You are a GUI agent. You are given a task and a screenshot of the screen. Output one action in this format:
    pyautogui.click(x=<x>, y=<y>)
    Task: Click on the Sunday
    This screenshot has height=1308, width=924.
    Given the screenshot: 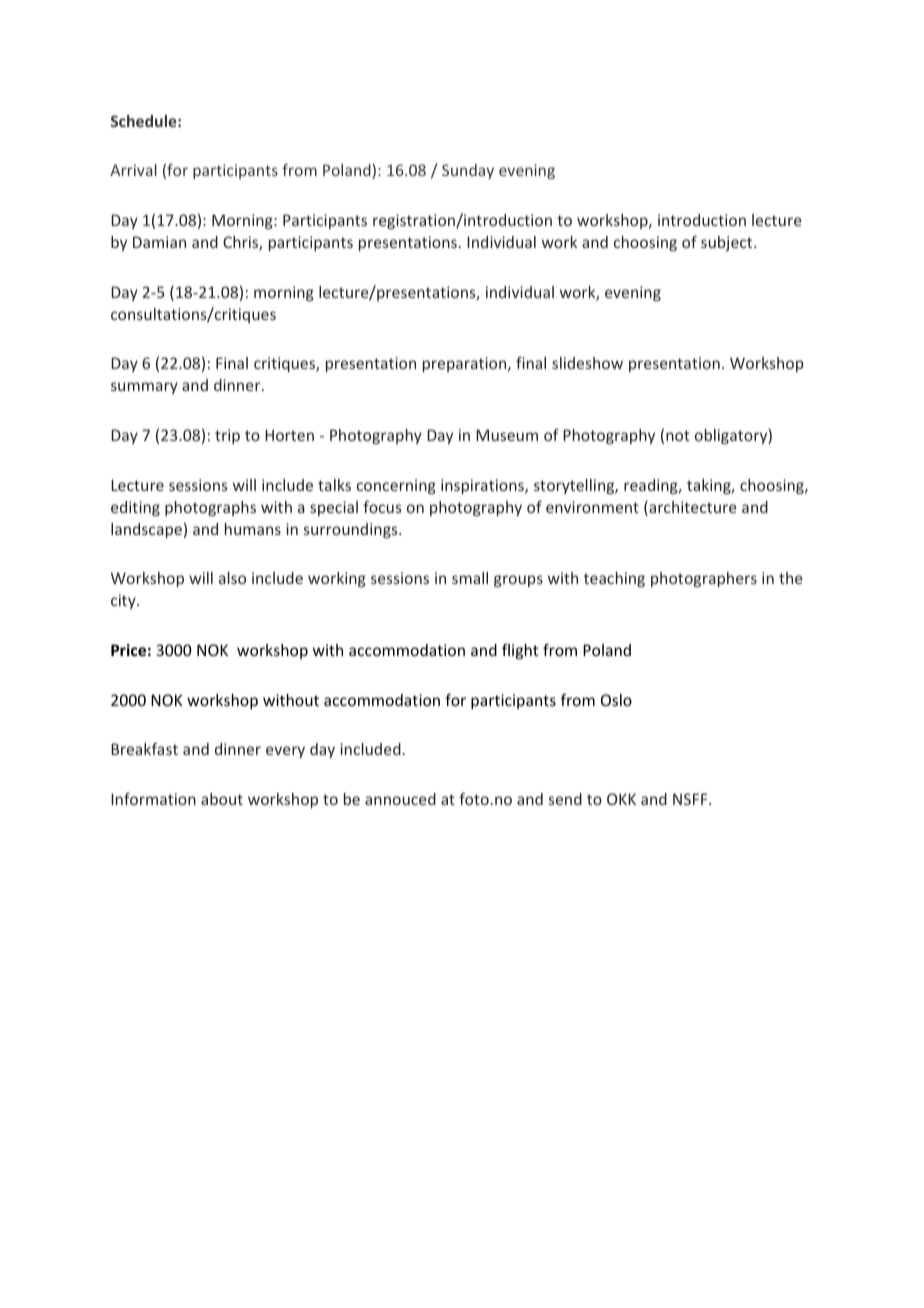 What is the action you would take?
    pyautogui.click(x=468, y=171)
